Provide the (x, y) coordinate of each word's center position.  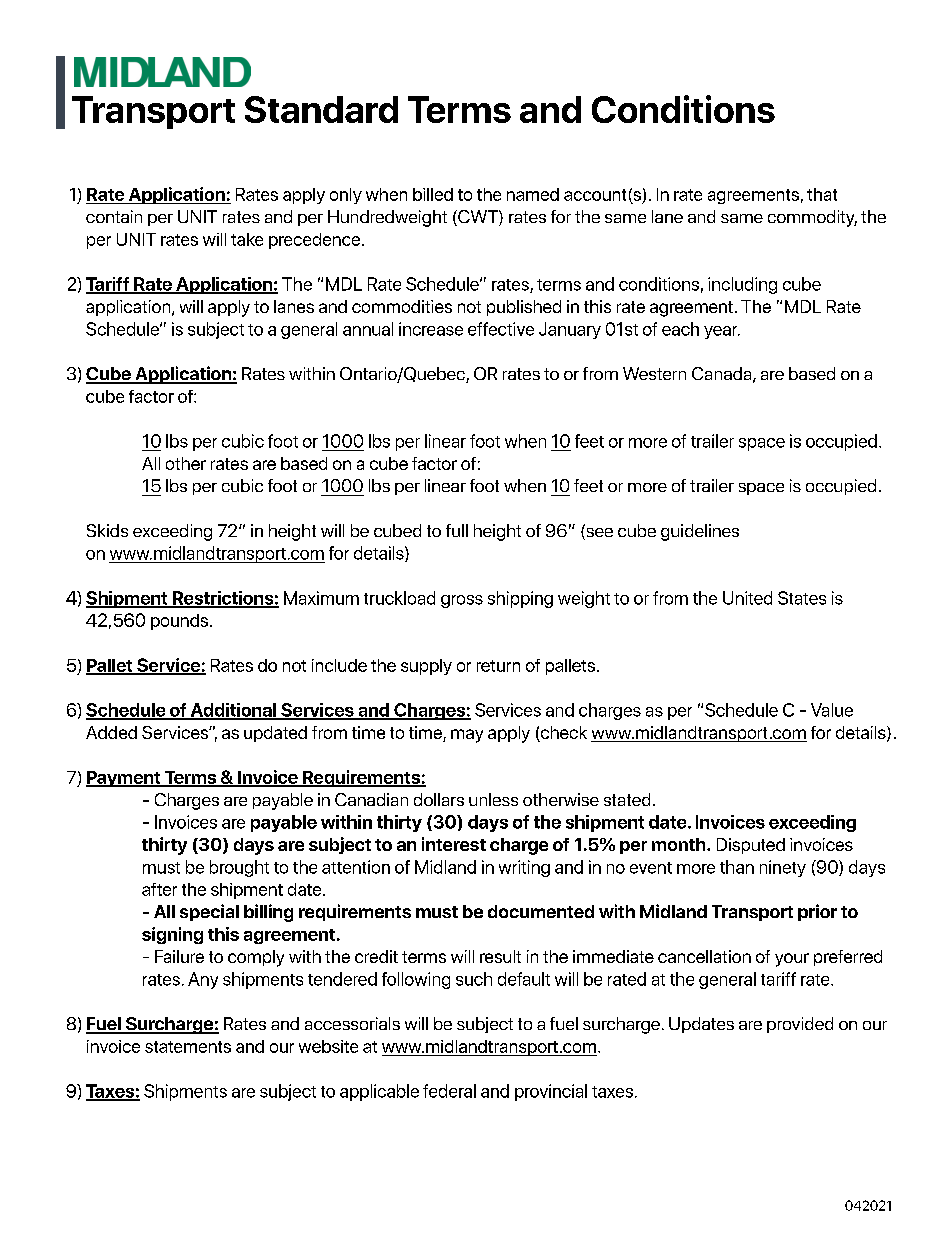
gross (462, 601)
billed (433, 194)
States (802, 598)
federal (449, 1091)
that (822, 194)
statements (188, 1047)
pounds (181, 622)
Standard (321, 109)
